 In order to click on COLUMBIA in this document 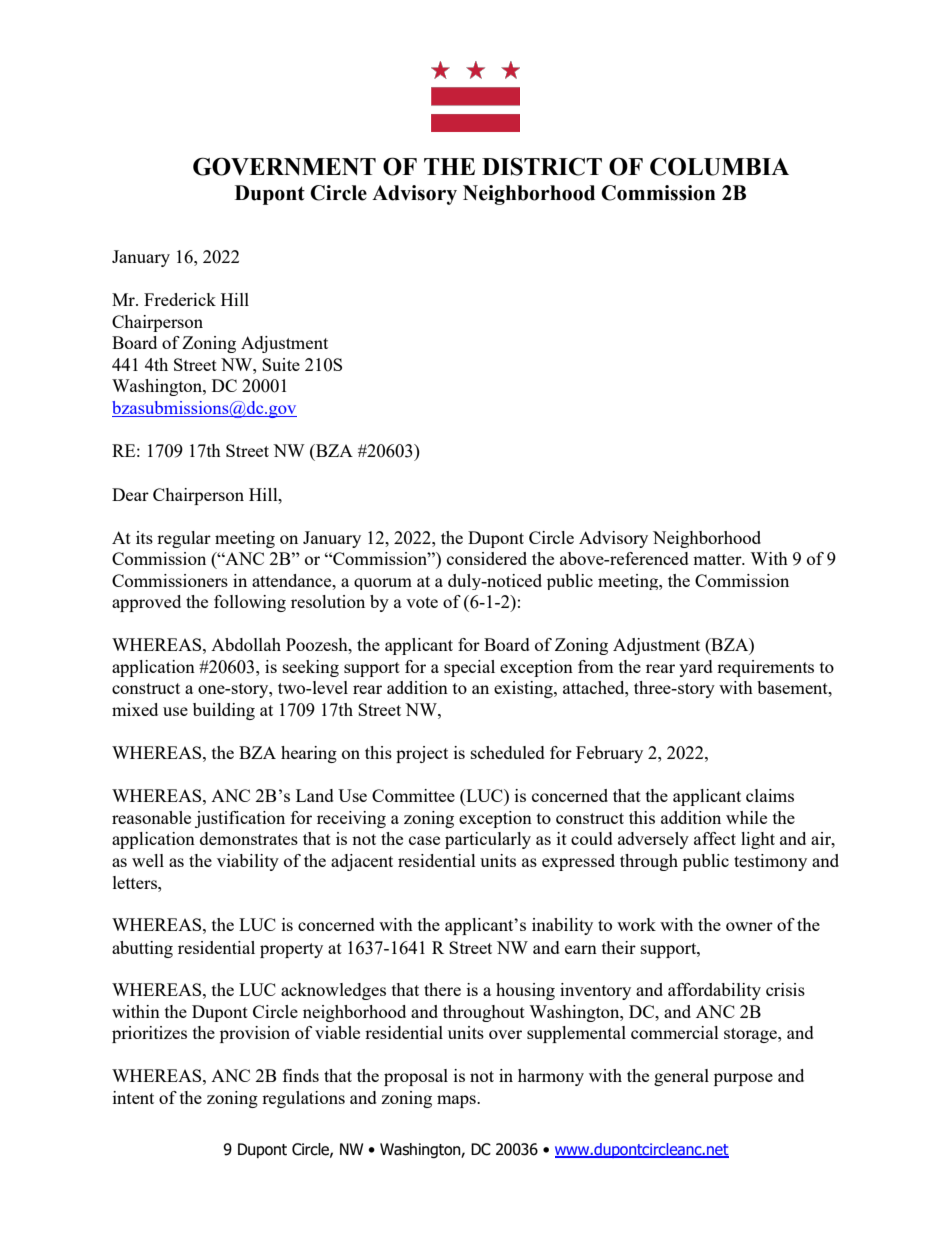, I will do `click(719, 166)`.
